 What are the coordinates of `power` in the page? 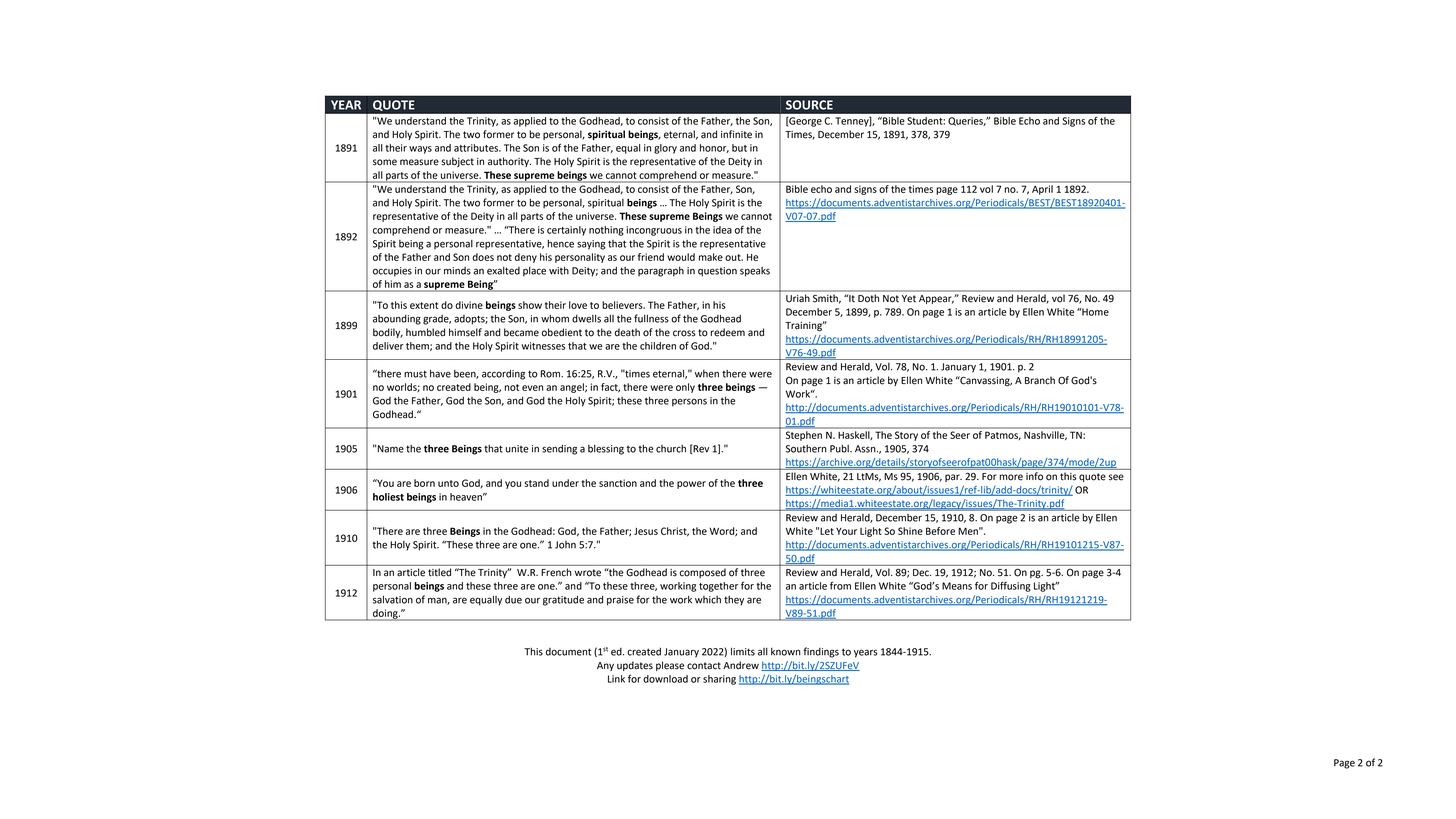 It's located at (691, 485).
